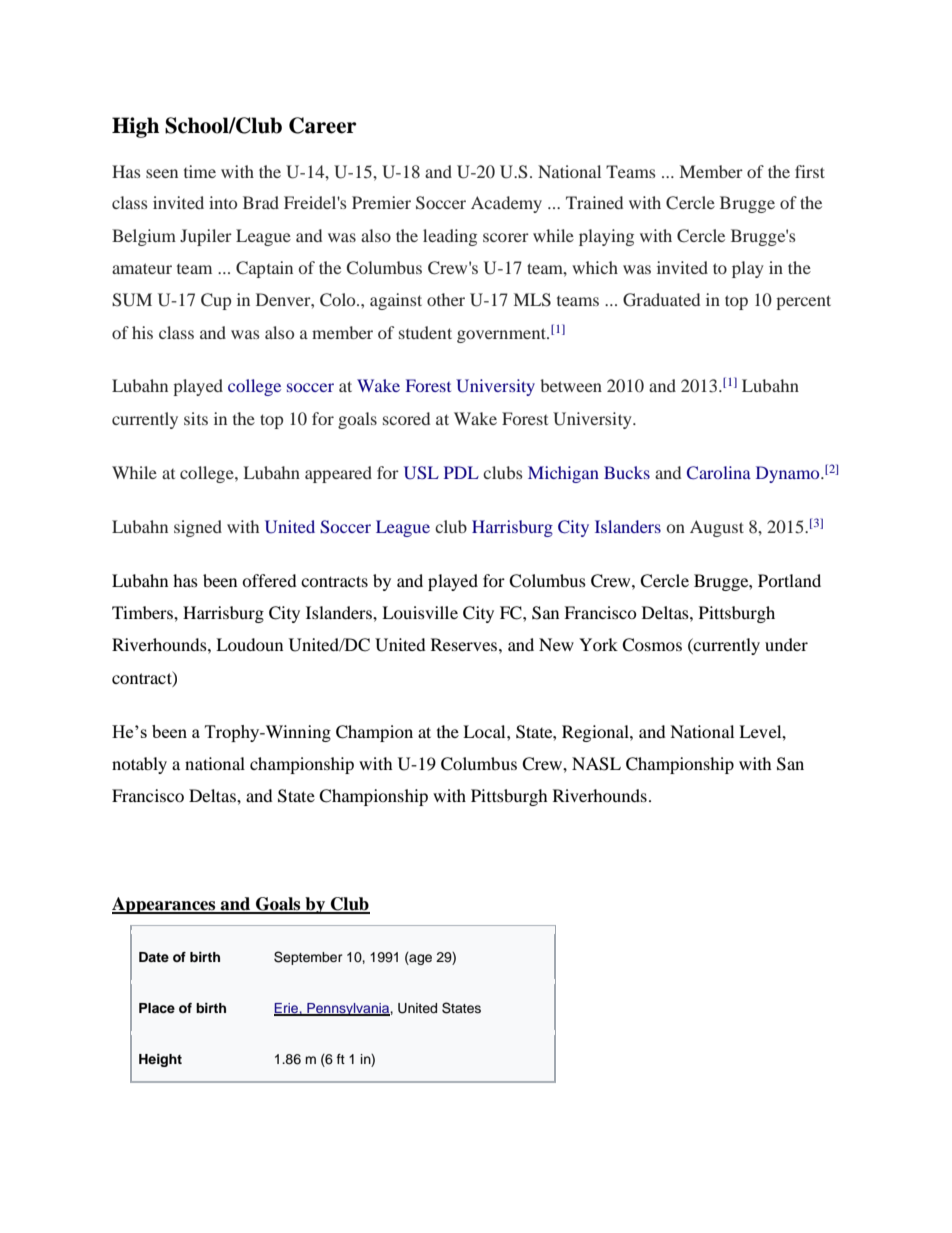  What do you see at coordinates (200, 171) in the screenshot?
I see `time` at bounding box center [200, 171].
